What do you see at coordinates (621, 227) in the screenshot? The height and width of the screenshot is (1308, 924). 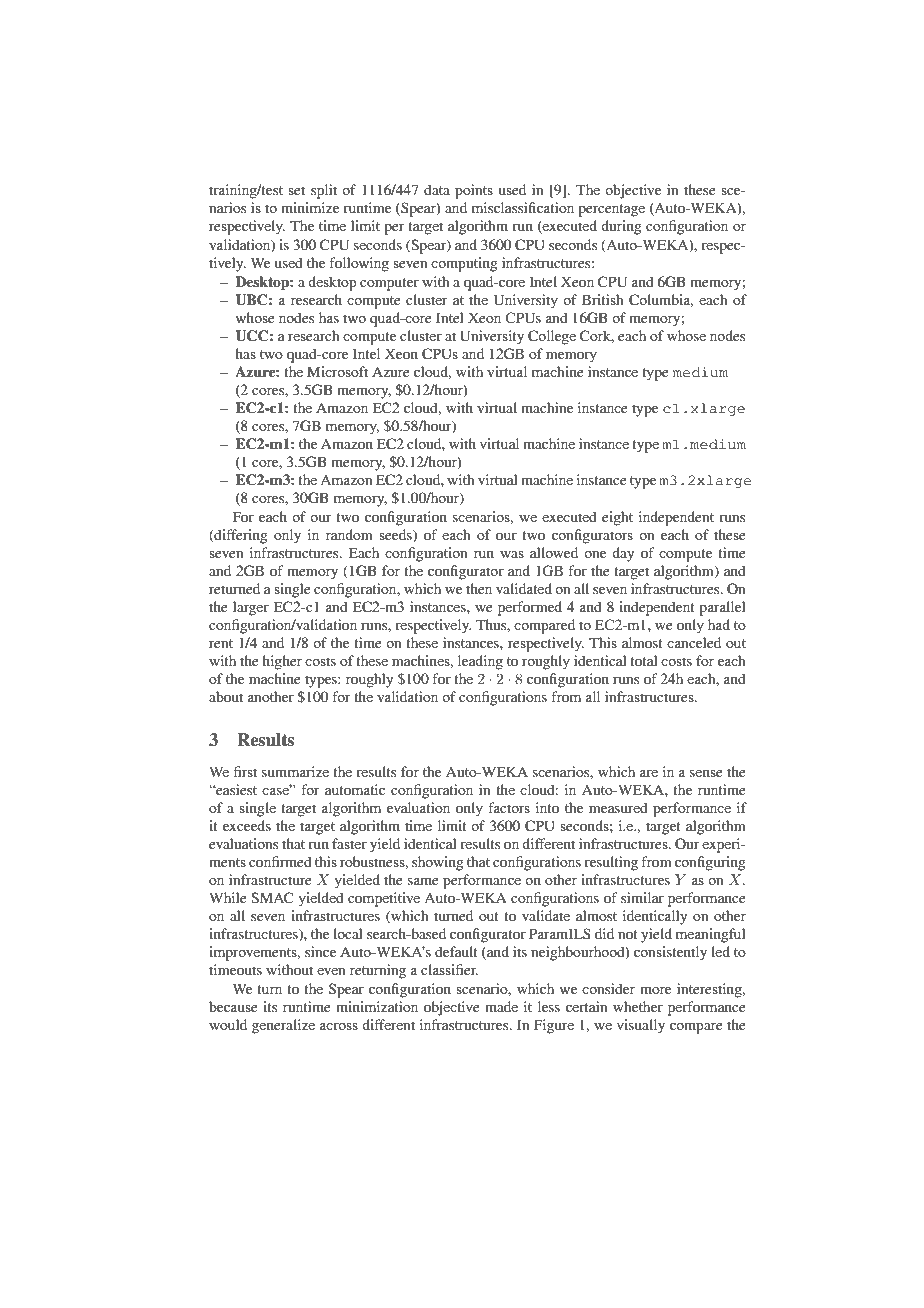 I see `during` at bounding box center [621, 227].
